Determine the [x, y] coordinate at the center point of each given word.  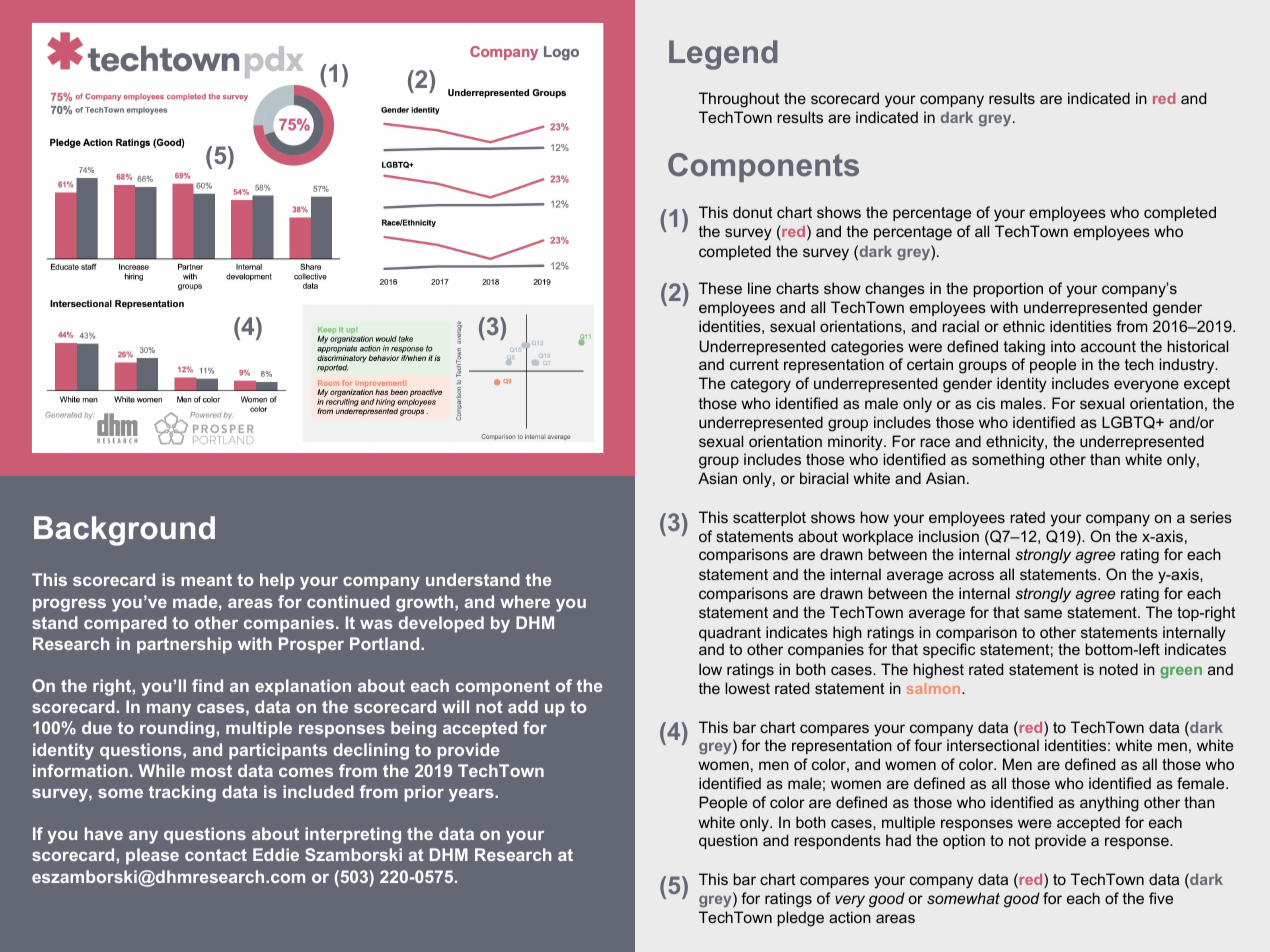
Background [124, 531]
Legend [723, 55]
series [1211, 517]
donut [753, 212]
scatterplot [769, 518]
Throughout [739, 100]
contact [216, 855]
